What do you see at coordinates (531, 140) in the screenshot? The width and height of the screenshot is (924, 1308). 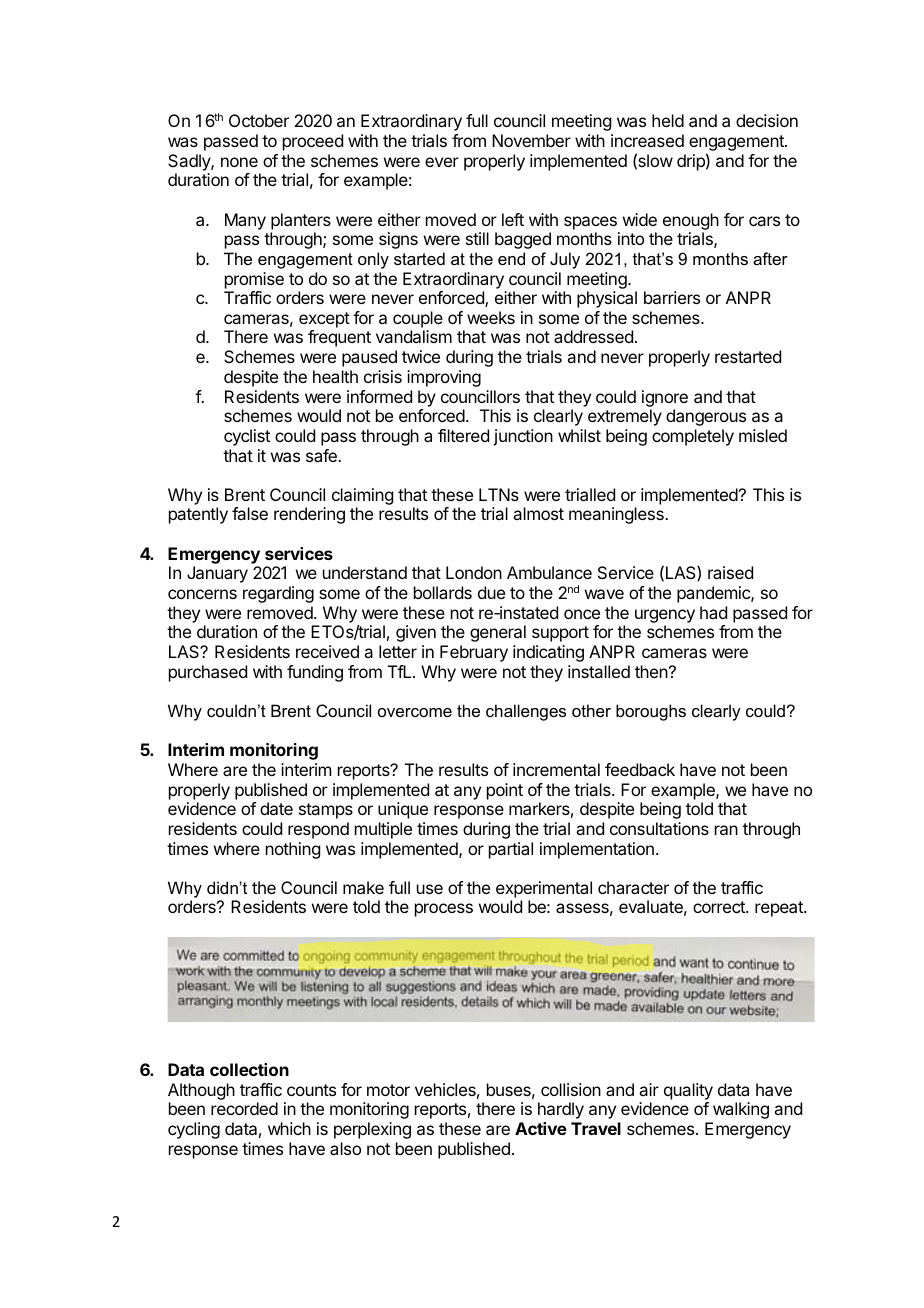 I see `November` at bounding box center [531, 140].
